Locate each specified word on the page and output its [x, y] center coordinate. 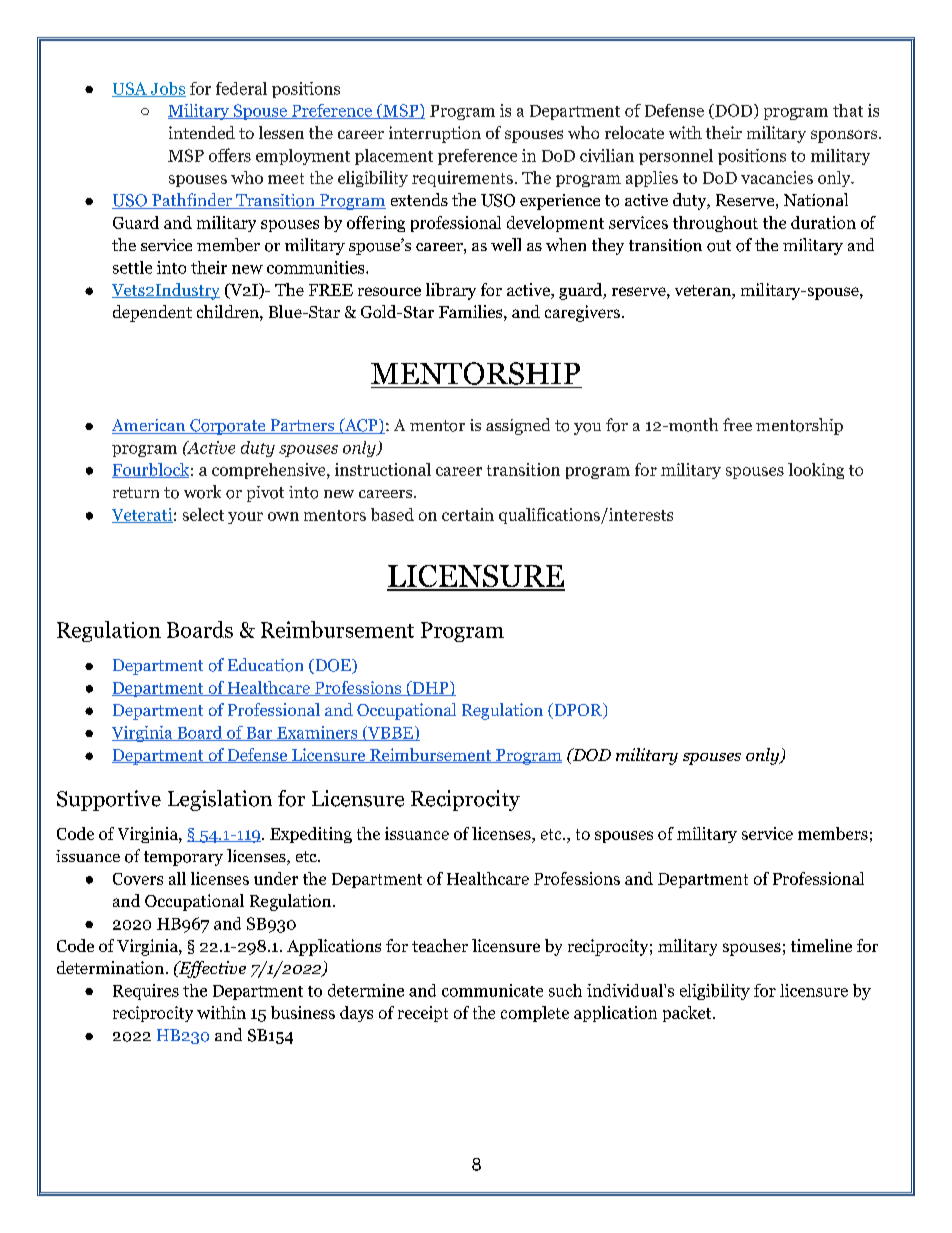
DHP [430, 688]
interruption [435, 134]
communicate [492, 990]
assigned [518, 426]
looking [816, 471]
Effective [211, 969]
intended [202, 132]
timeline [821, 945]
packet [688, 1014]
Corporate [228, 427]
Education [265, 665]
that [848, 110]
